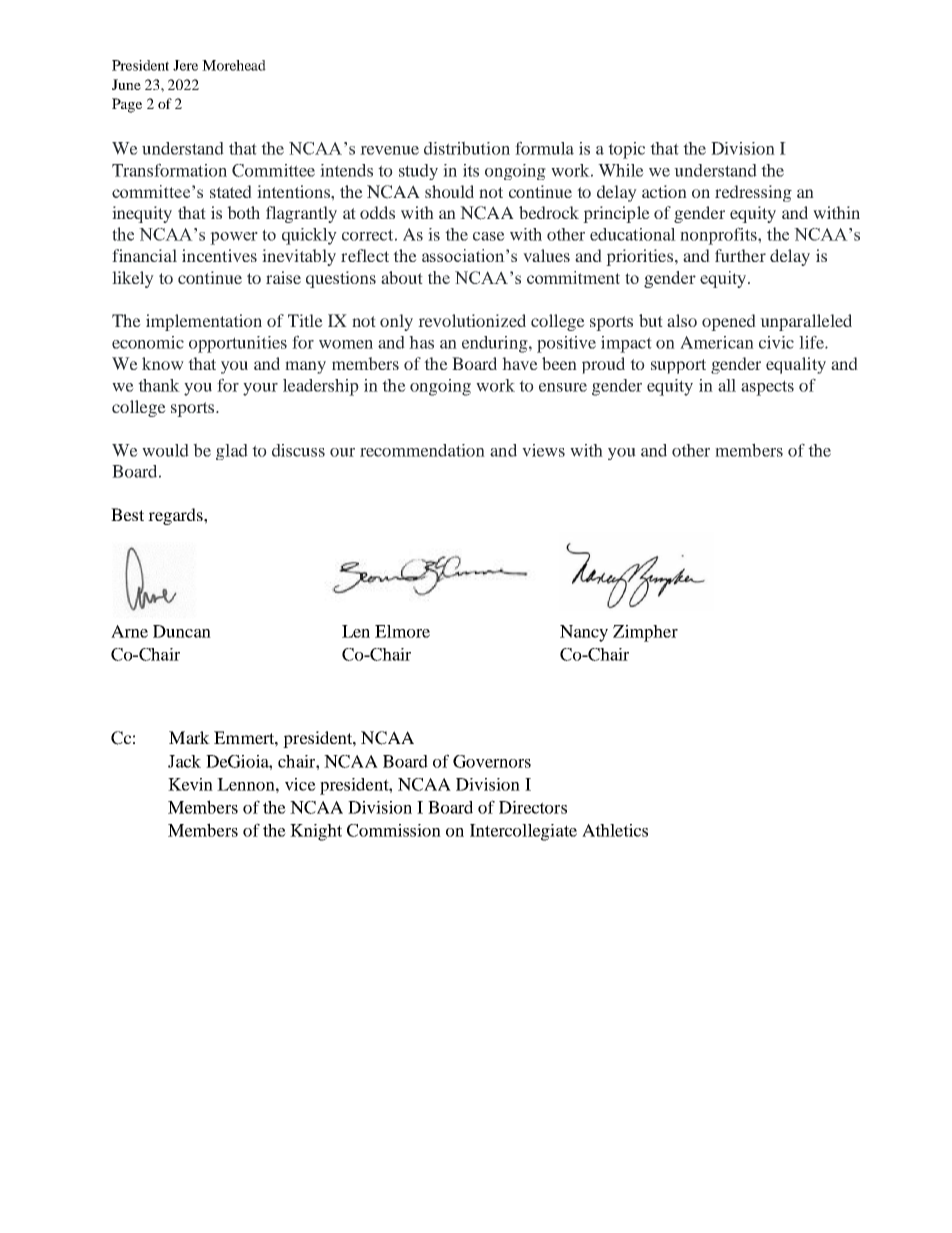 The width and height of the screenshot is (952, 1233). What do you see at coordinates (232, 452) in the screenshot?
I see `glad` at bounding box center [232, 452].
